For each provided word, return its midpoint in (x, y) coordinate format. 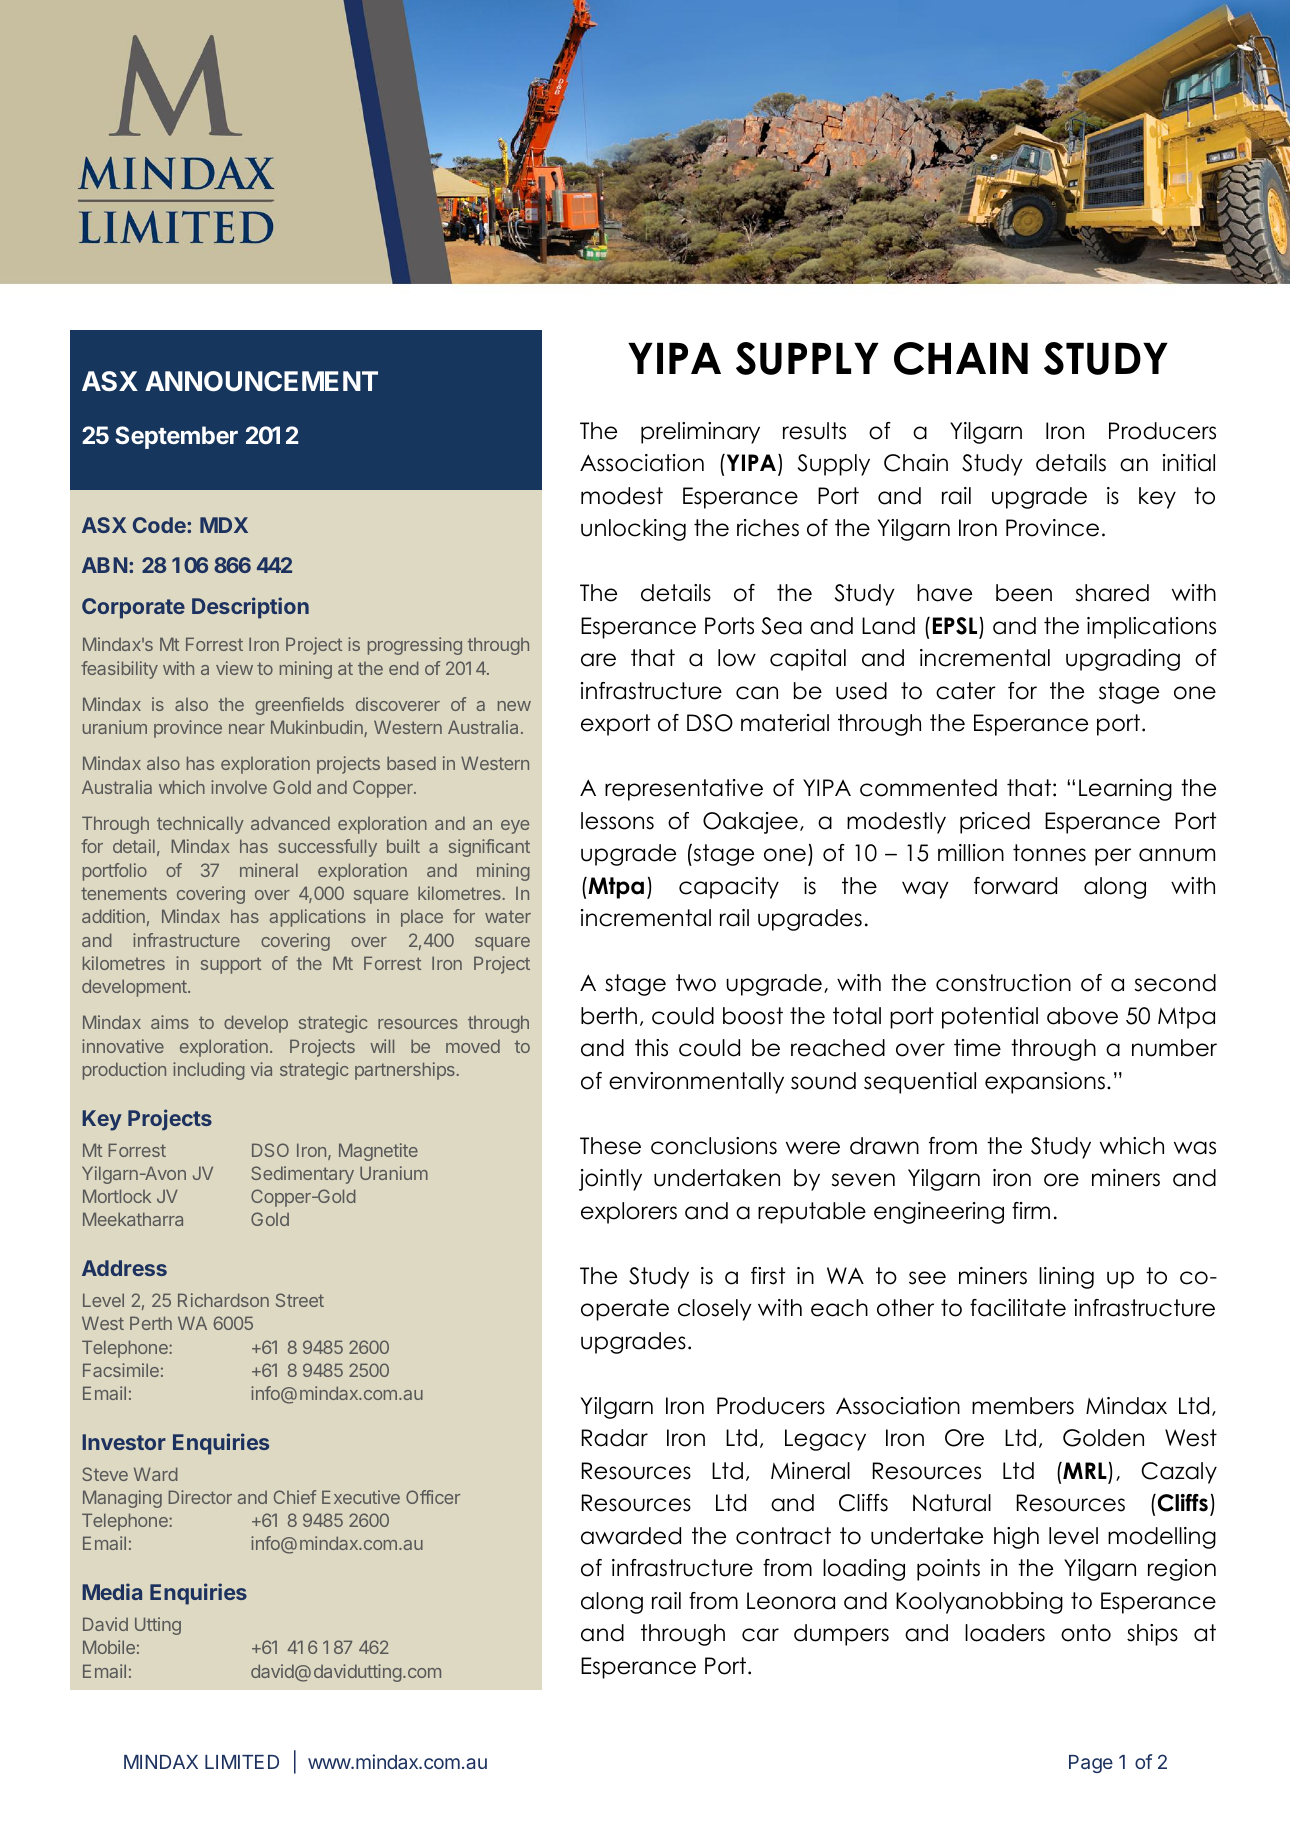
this (651, 1048)
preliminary (700, 433)
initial (1189, 463)
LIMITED (242, 1762)
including (209, 1071)
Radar (615, 1438)
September (176, 437)
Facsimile (121, 1370)
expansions (1046, 1083)
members (1023, 1406)
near (247, 729)
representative (684, 790)
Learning (1125, 790)
